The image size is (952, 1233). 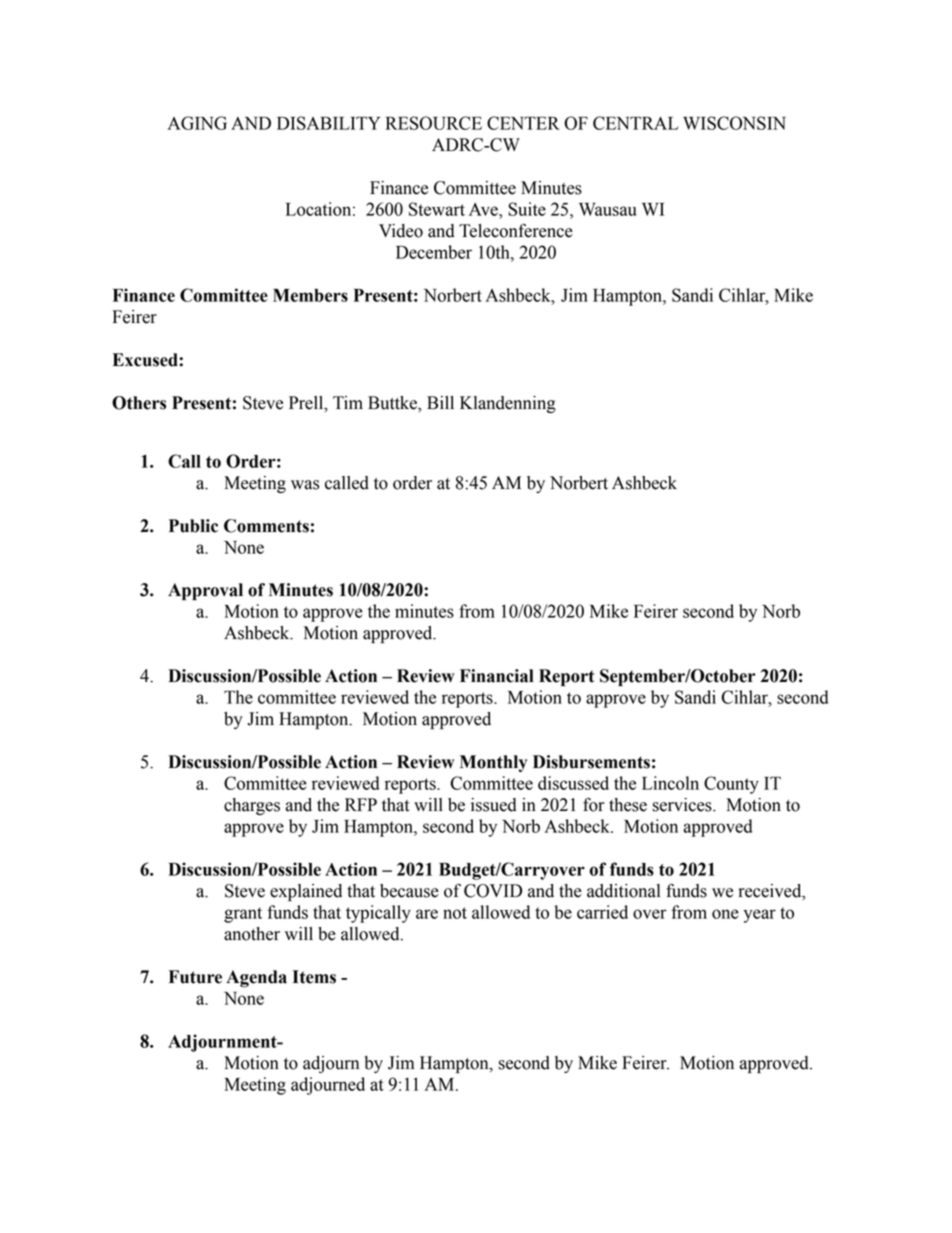 What do you see at coordinates (427, 914) in the screenshot?
I see `are` at bounding box center [427, 914].
